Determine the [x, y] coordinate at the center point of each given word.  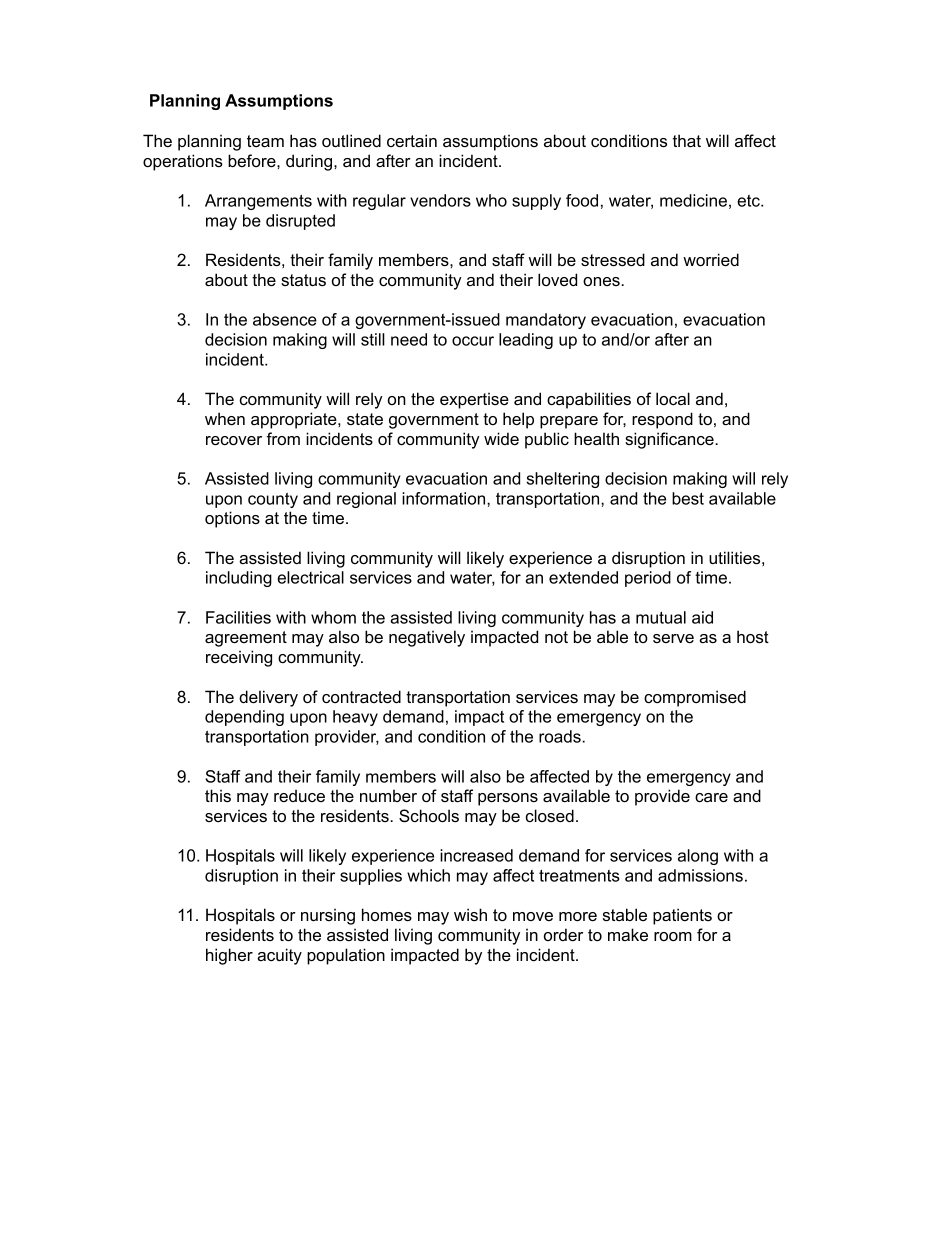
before [253, 160]
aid [702, 617]
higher [229, 956]
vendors [440, 200]
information [445, 498]
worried [711, 259]
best [688, 498]
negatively [427, 638]
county [273, 500]
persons [508, 799]
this [218, 795]
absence [285, 319]
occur [473, 341]
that [687, 140]
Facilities [238, 617]
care [711, 797]
